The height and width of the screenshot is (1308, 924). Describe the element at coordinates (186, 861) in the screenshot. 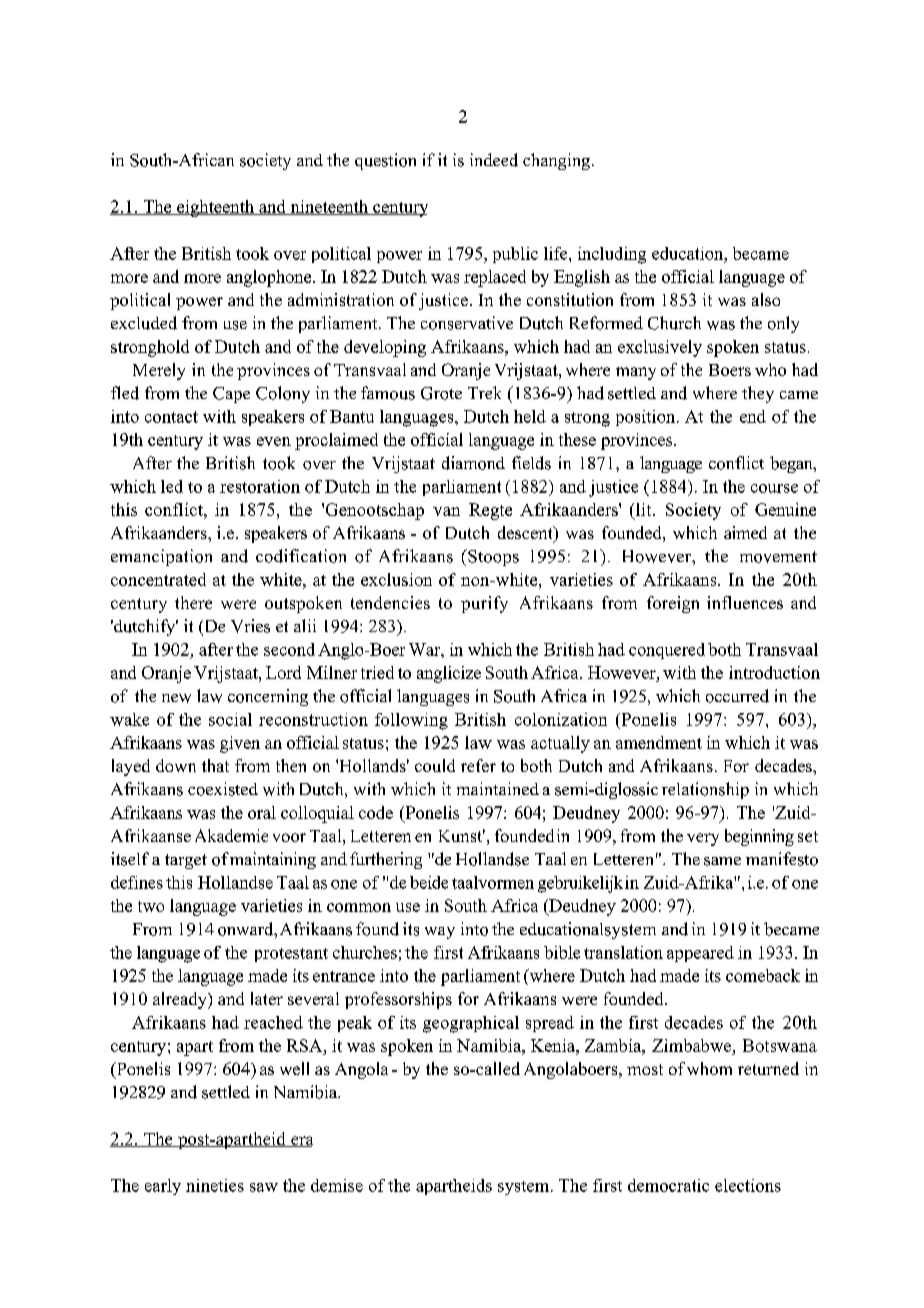

I see `target` at that location.
